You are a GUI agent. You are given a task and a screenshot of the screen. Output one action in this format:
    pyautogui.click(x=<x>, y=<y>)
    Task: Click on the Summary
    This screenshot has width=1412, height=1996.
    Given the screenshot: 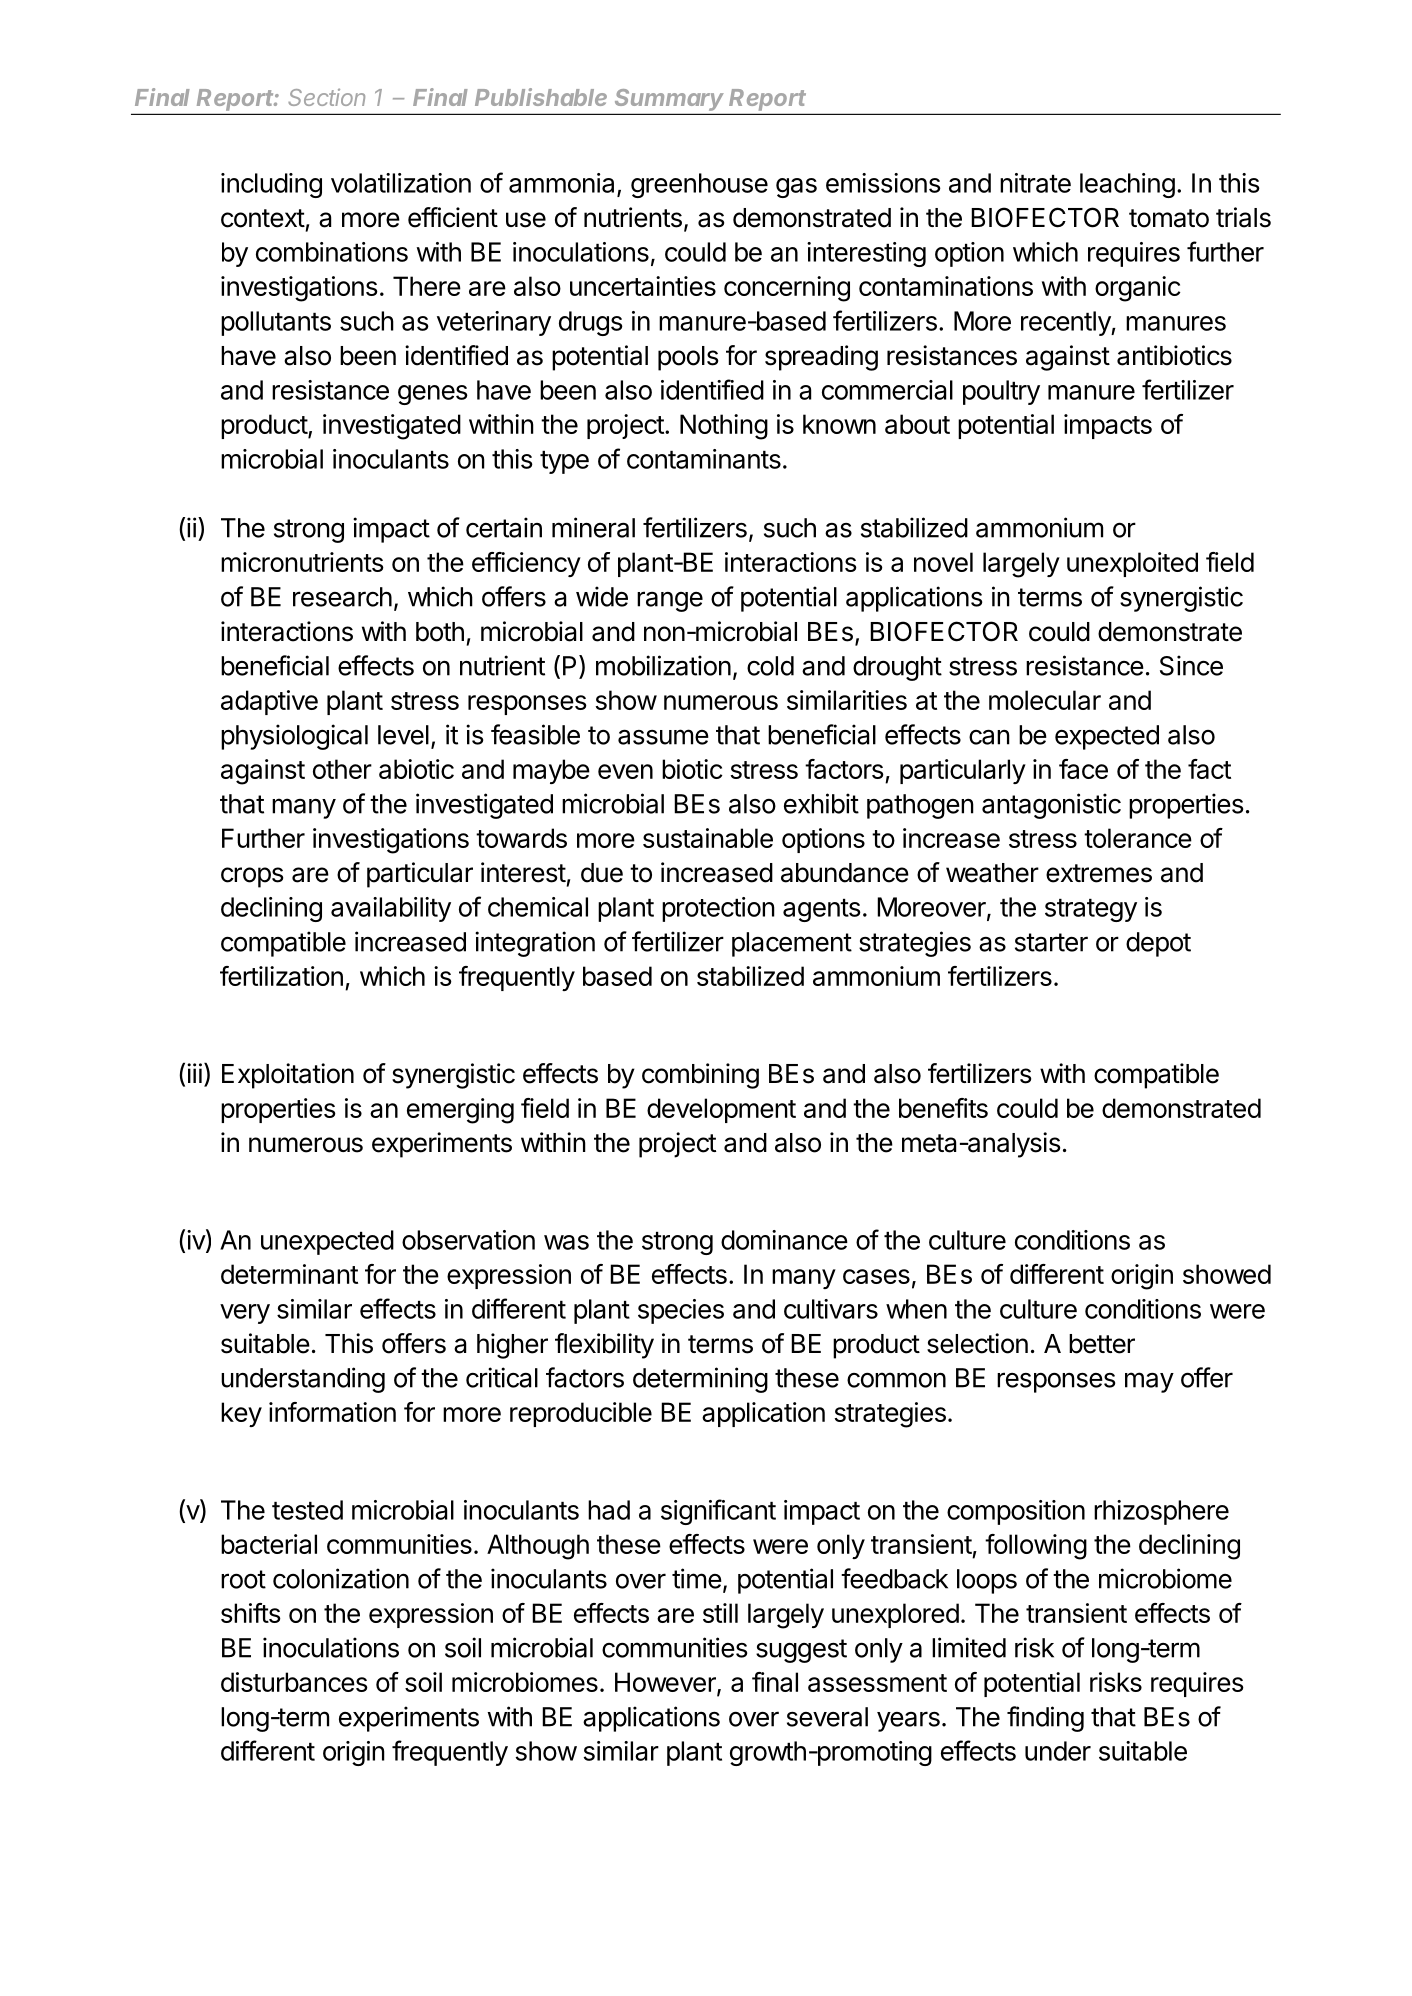 What is the action you would take?
    pyautogui.click(x=670, y=101)
